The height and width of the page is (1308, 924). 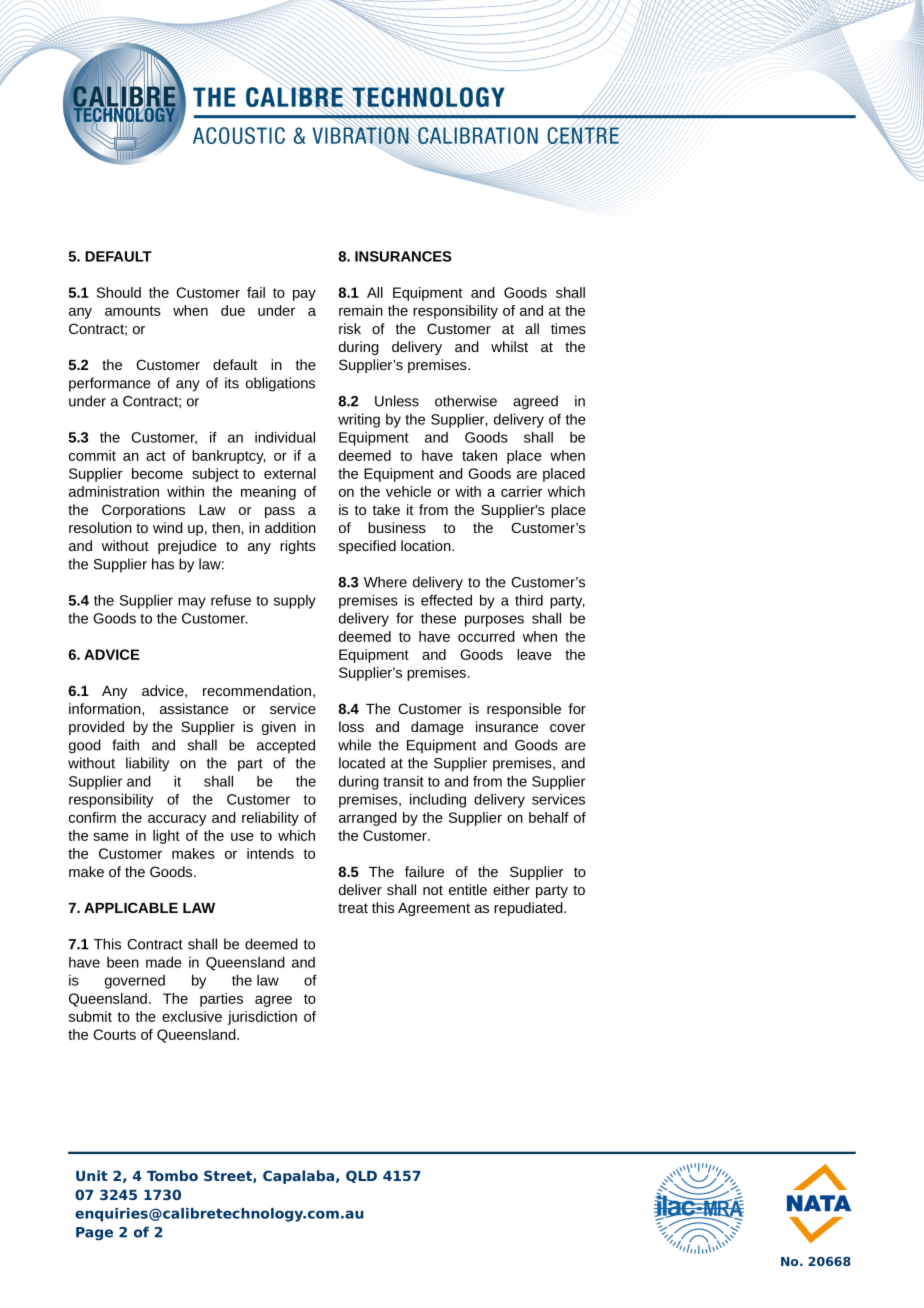 I want to click on risk, so click(x=350, y=328).
